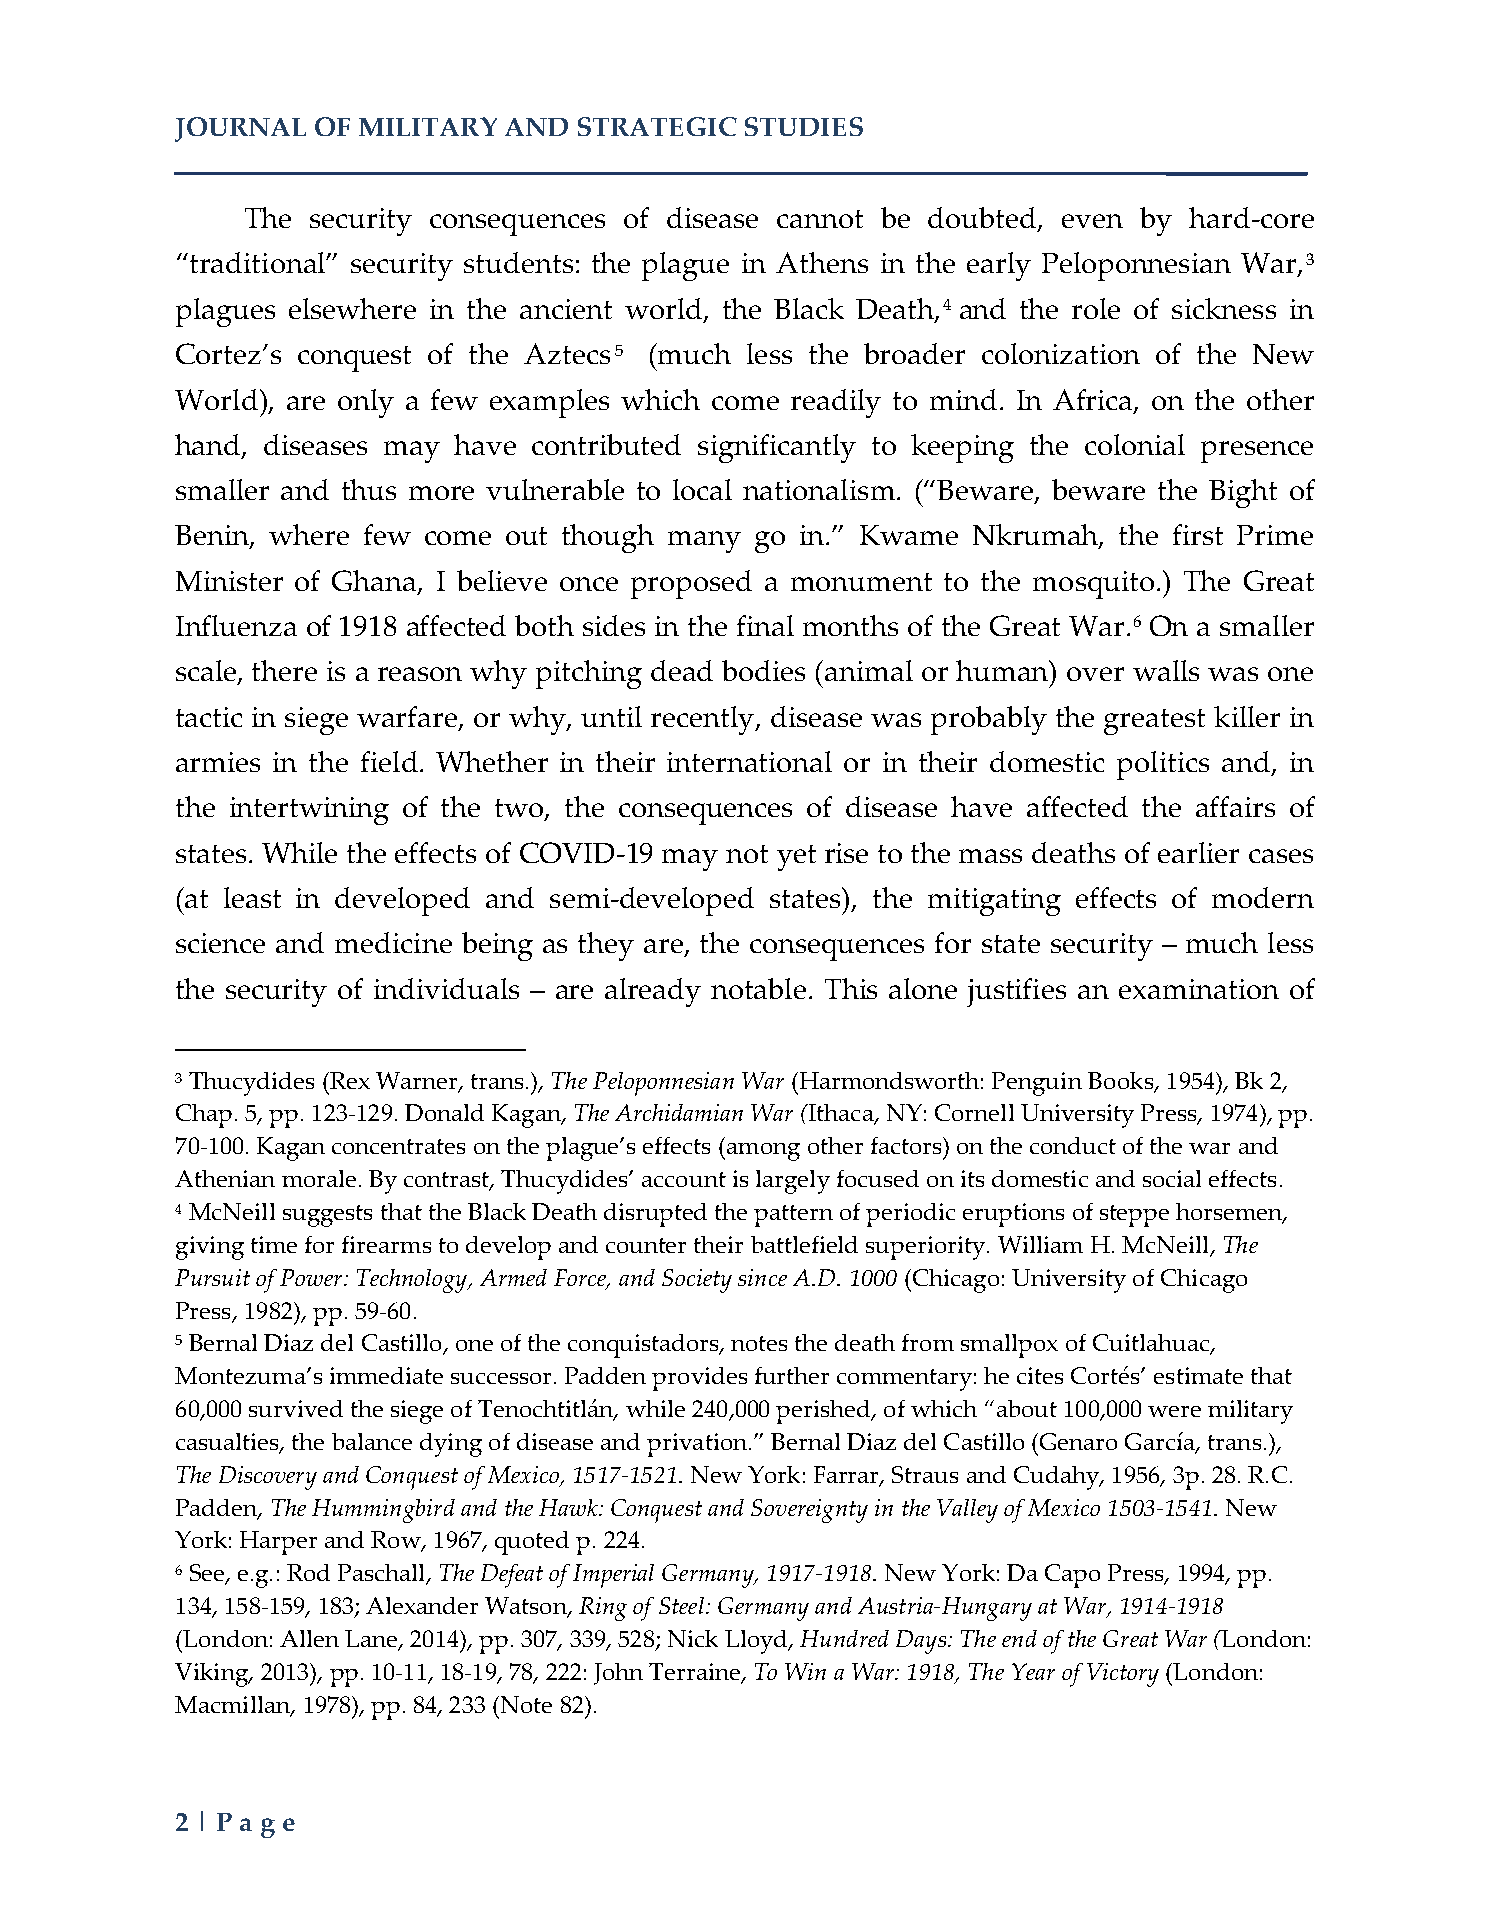 This page has width=1490, height=1928. Describe the element at coordinates (1199, 989) in the page. I see `examination` at that location.
